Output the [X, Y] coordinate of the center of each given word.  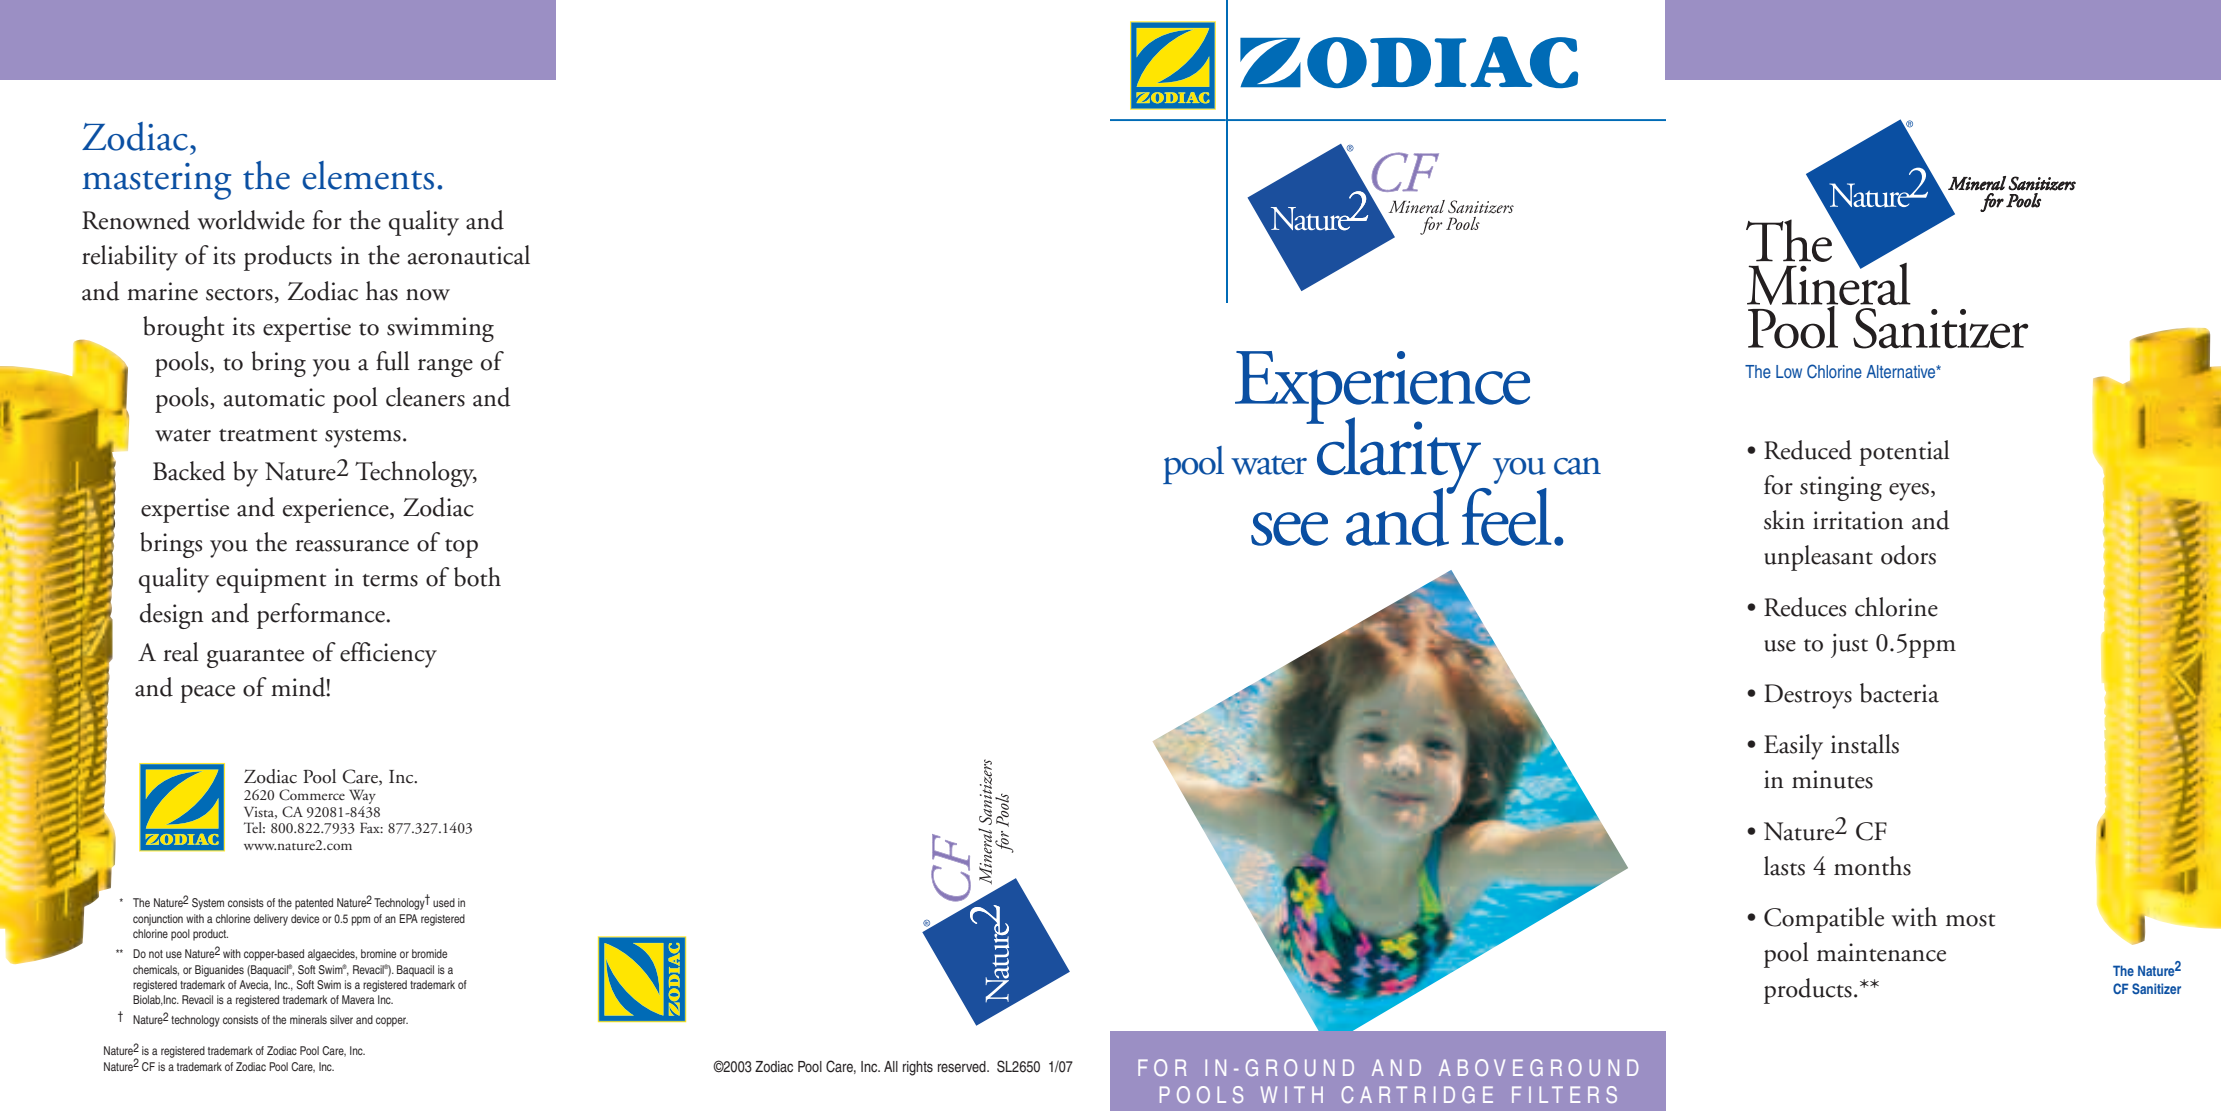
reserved [963, 1066]
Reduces [1805, 607]
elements [368, 175]
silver [341, 1019]
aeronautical [469, 255]
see [1289, 529]
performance [321, 616]
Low [1789, 371]
